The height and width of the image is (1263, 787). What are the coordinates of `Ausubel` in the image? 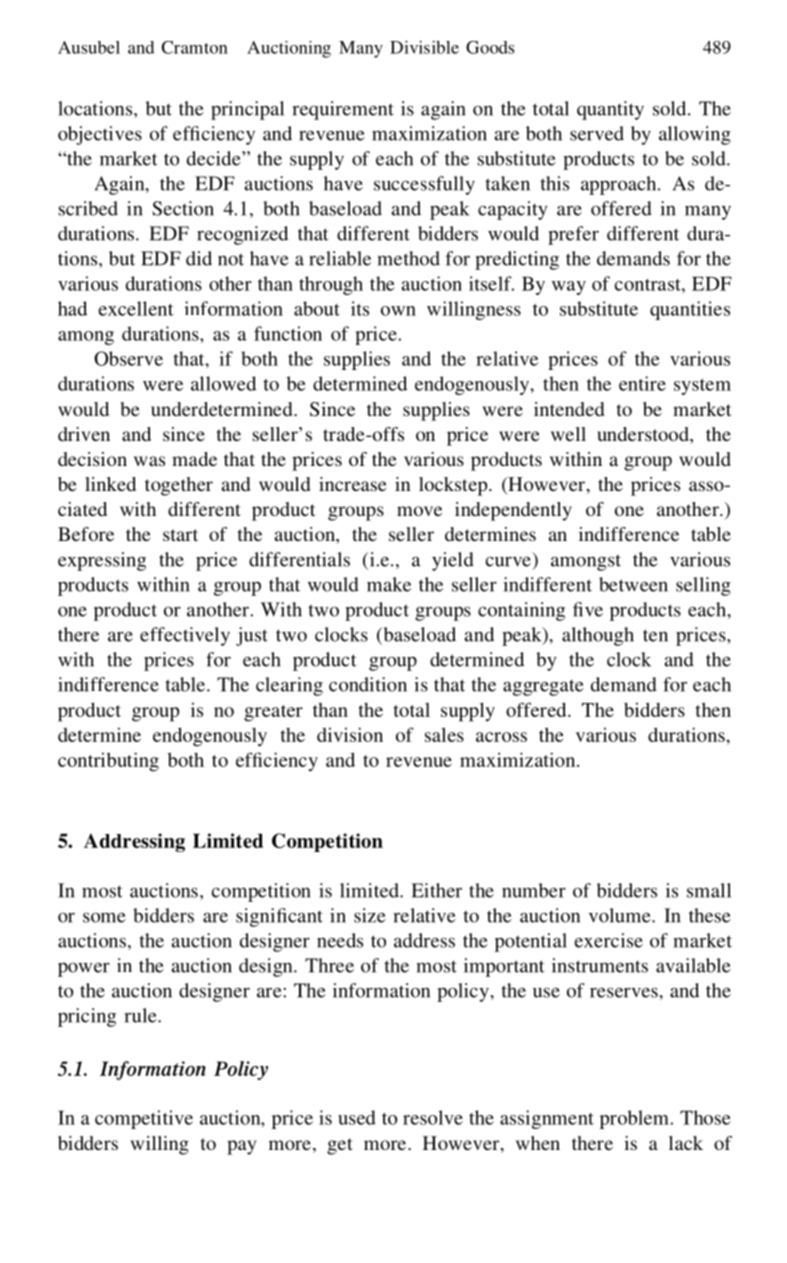 It's located at (89, 47).
